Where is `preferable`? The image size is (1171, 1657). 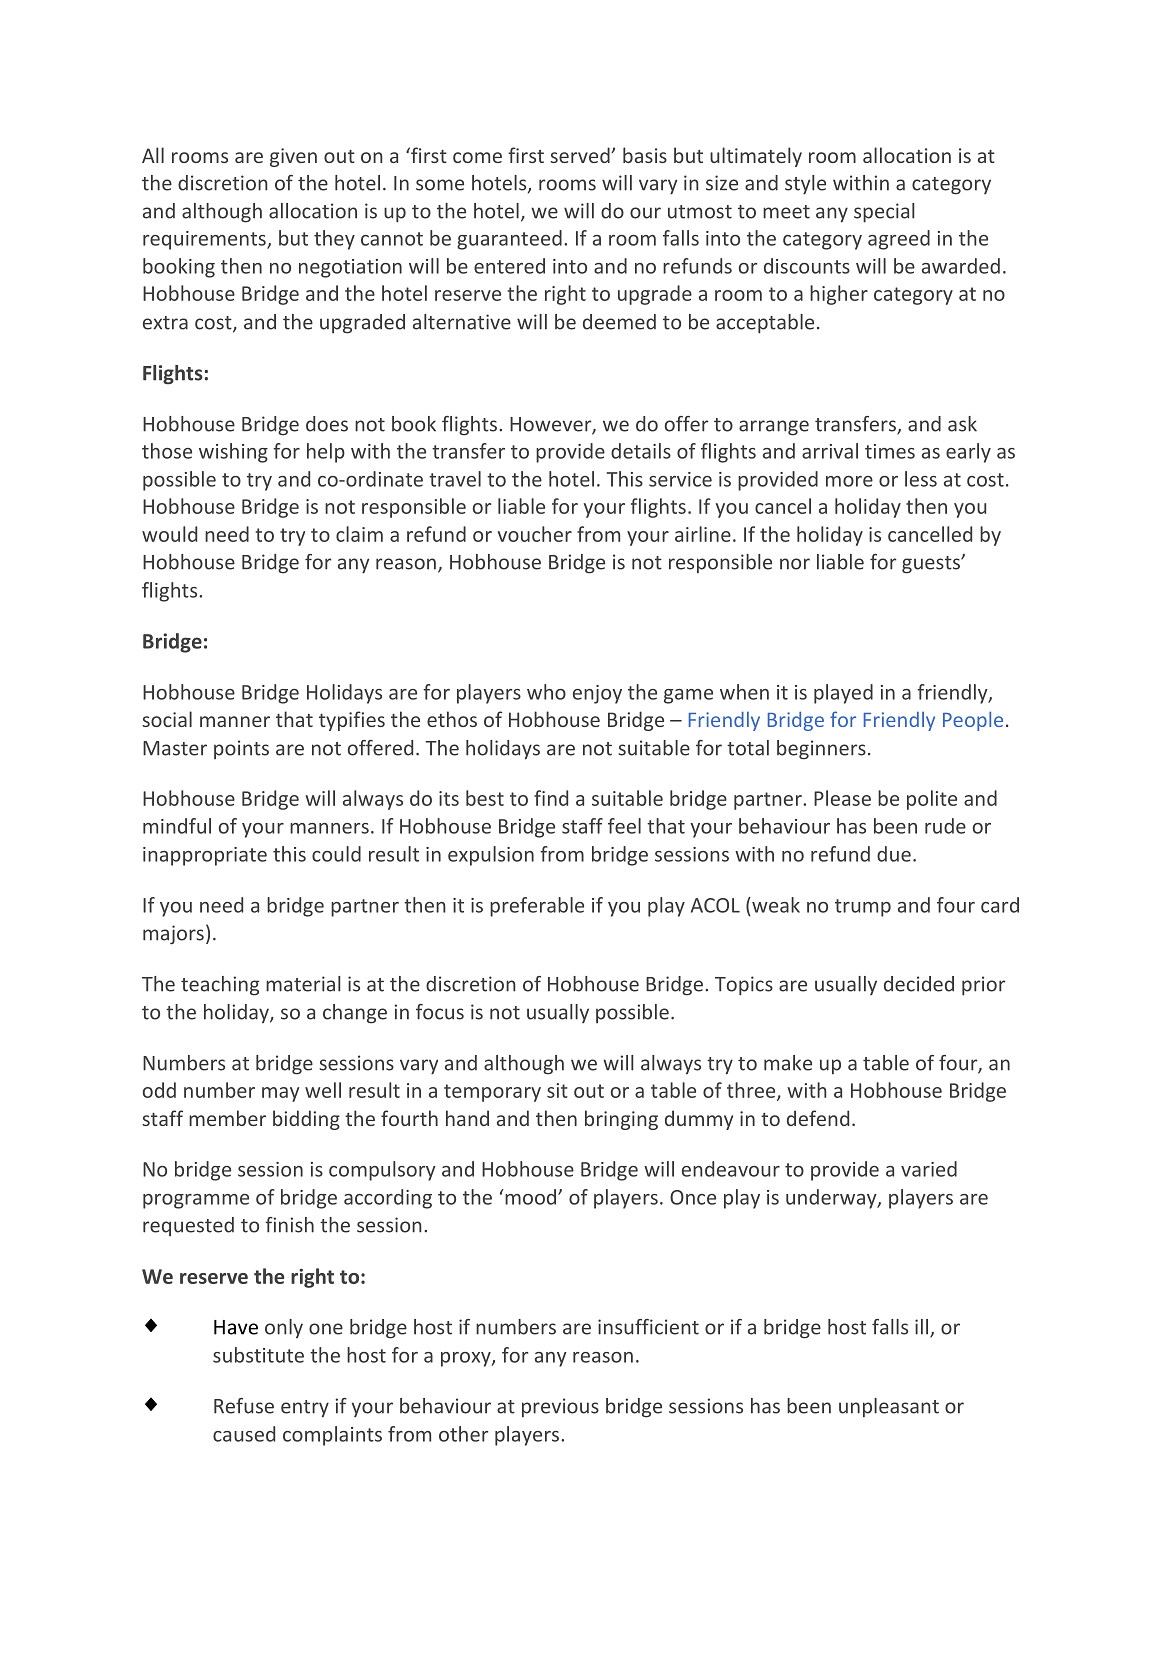 preferable is located at coordinates (537, 907).
